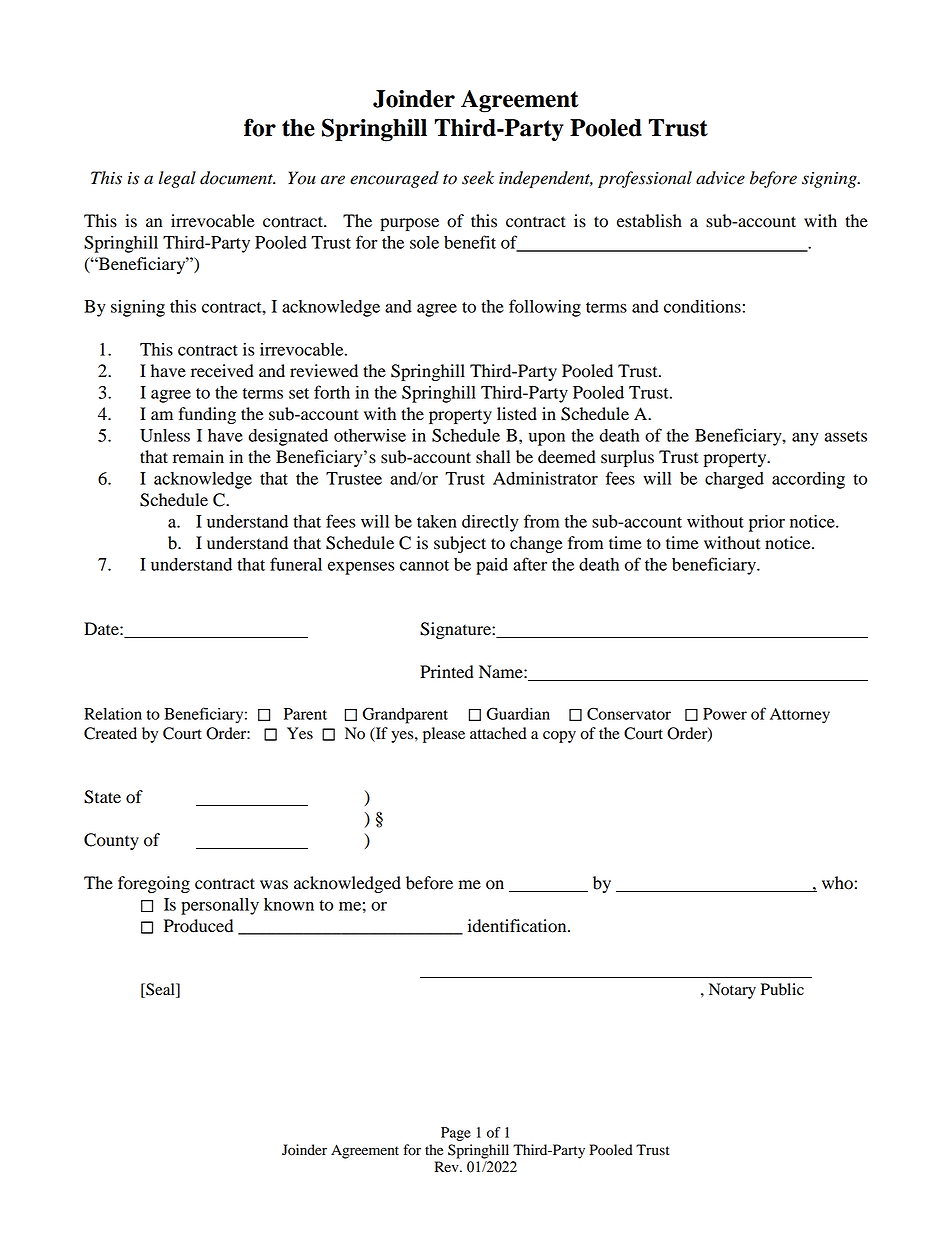  What do you see at coordinates (154, 884) in the screenshot?
I see `foregoing` at bounding box center [154, 884].
